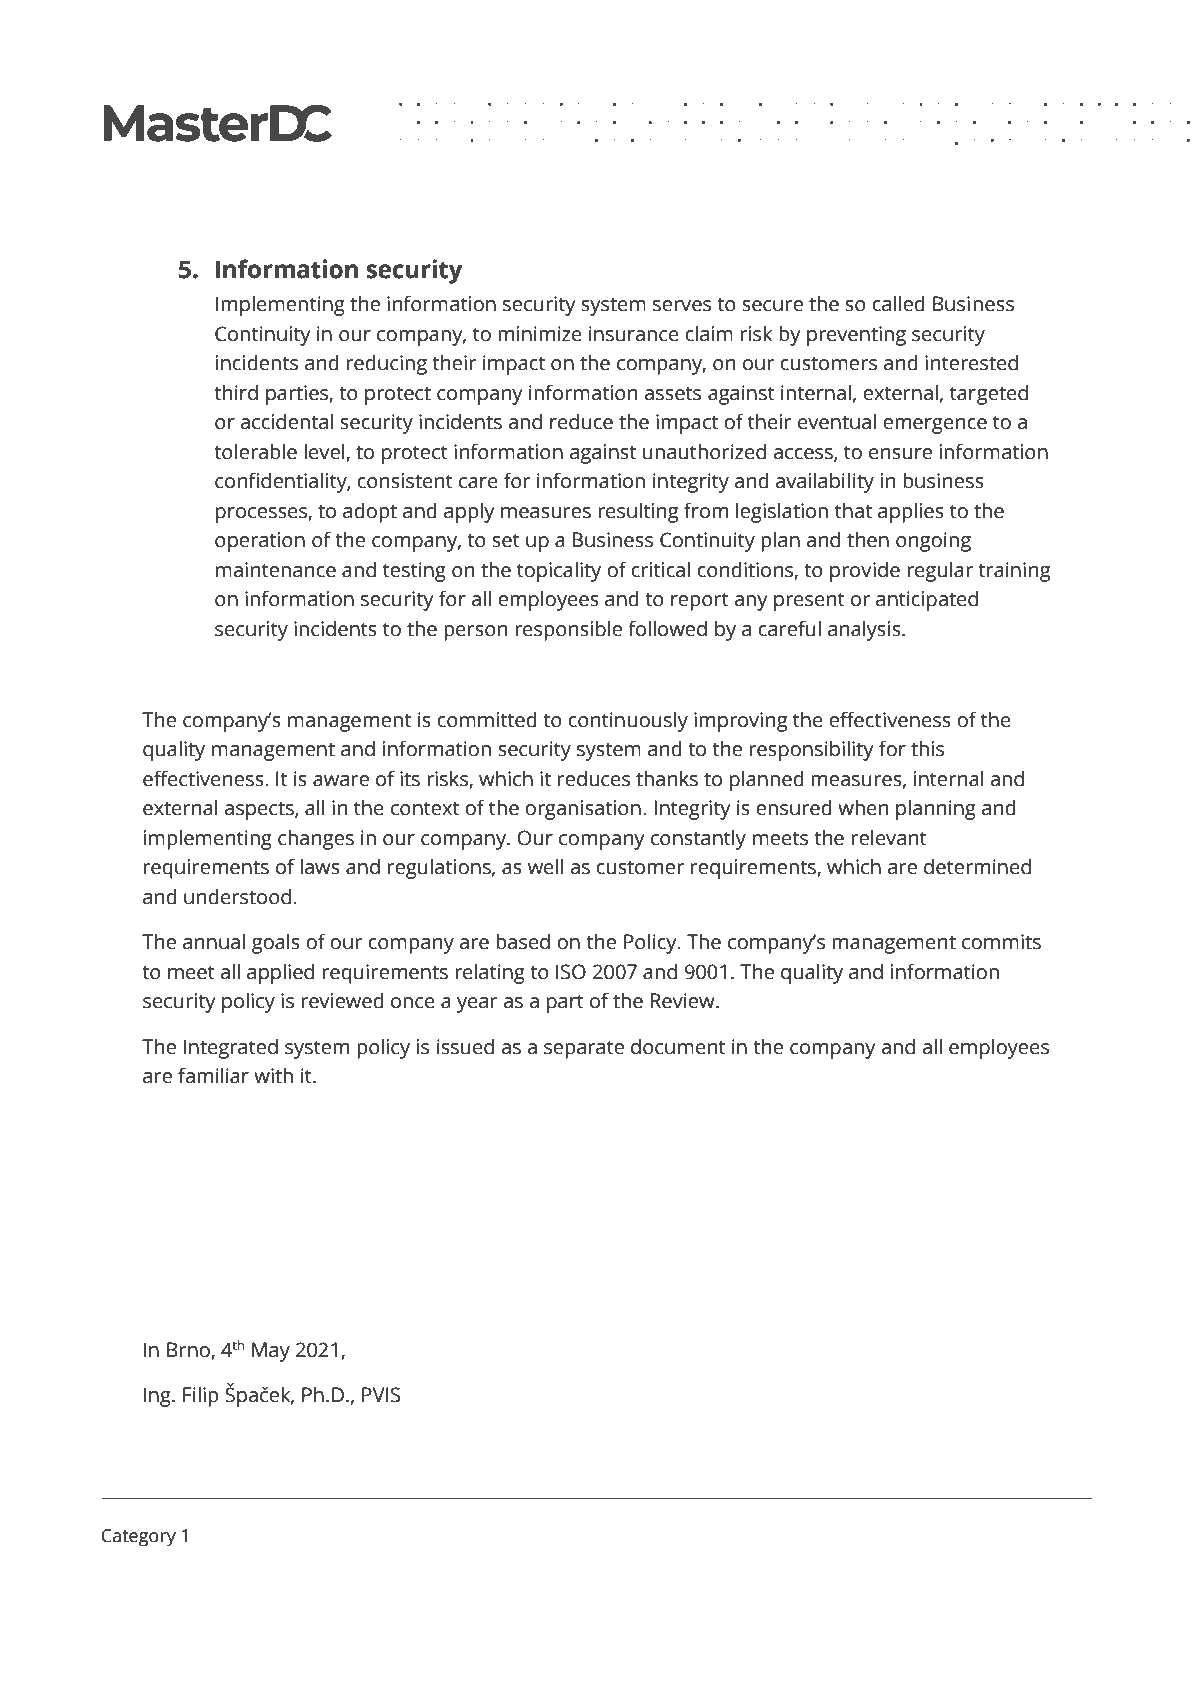 This screenshot has height=1690, width=1195. I want to click on responsible, so click(568, 630).
